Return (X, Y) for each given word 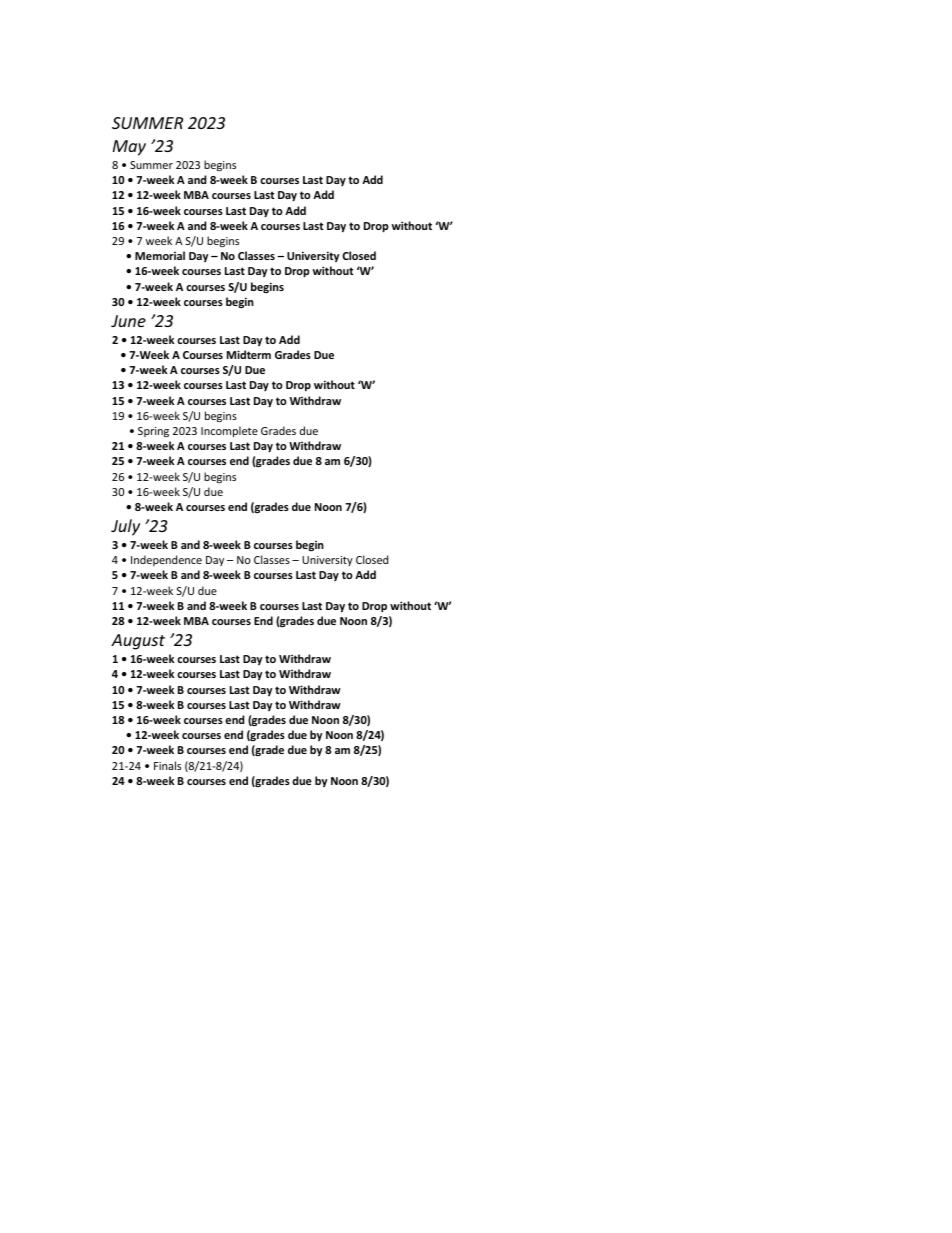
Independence (166, 560)
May (129, 148)
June (128, 321)
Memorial (160, 255)
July (125, 527)
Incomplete (229, 431)
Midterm (249, 354)
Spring (153, 432)
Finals (167, 765)
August (138, 642)
